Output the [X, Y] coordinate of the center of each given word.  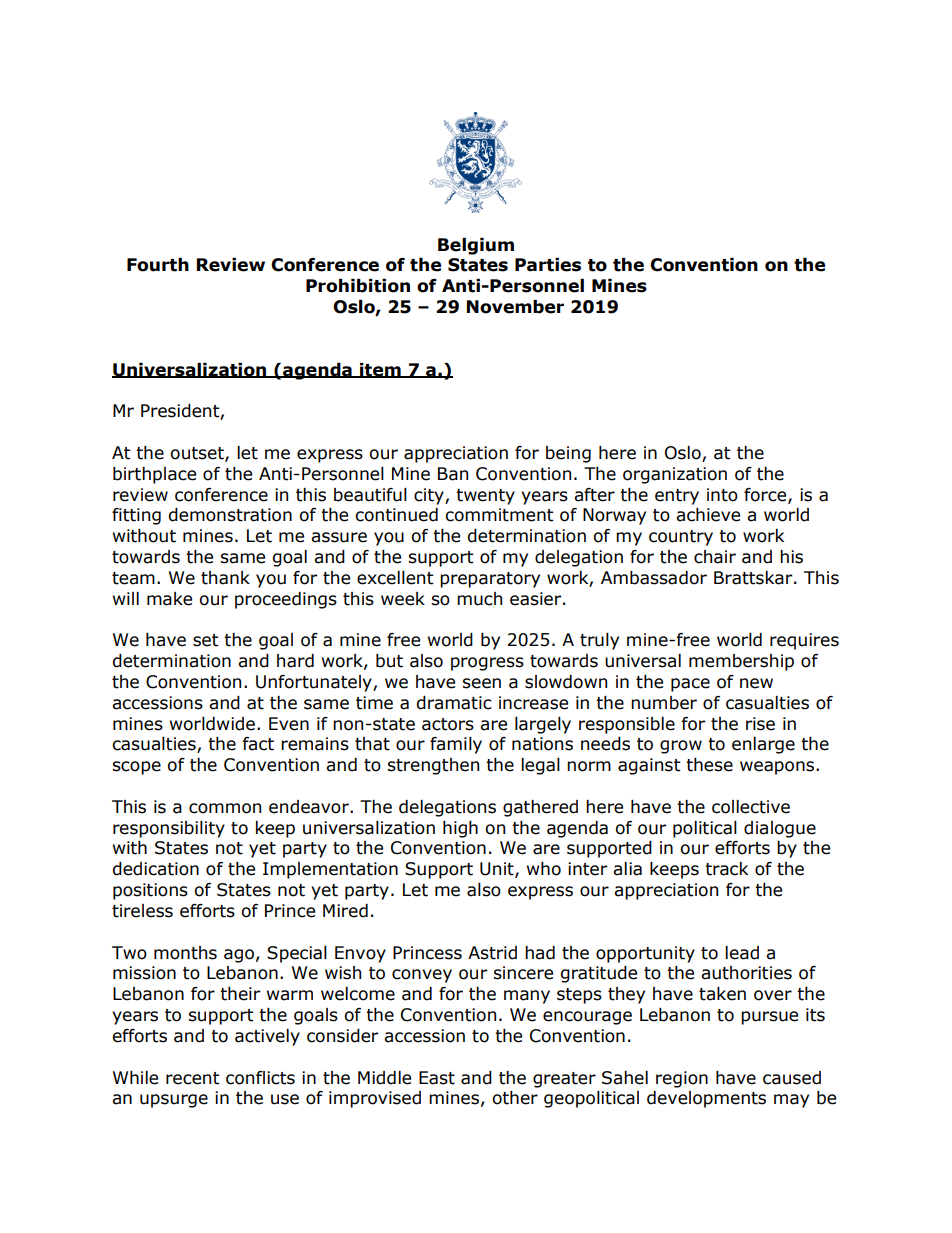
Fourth [158, 265]
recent [193, 1078]
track [726, 869]
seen [481, 683]
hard [295, 661]
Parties [548, 265]
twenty [485, 497]
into [722, 495]
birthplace [154, 475]
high [460, 829]
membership [741, 662]
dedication [155, 869]
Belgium [476, 246]
